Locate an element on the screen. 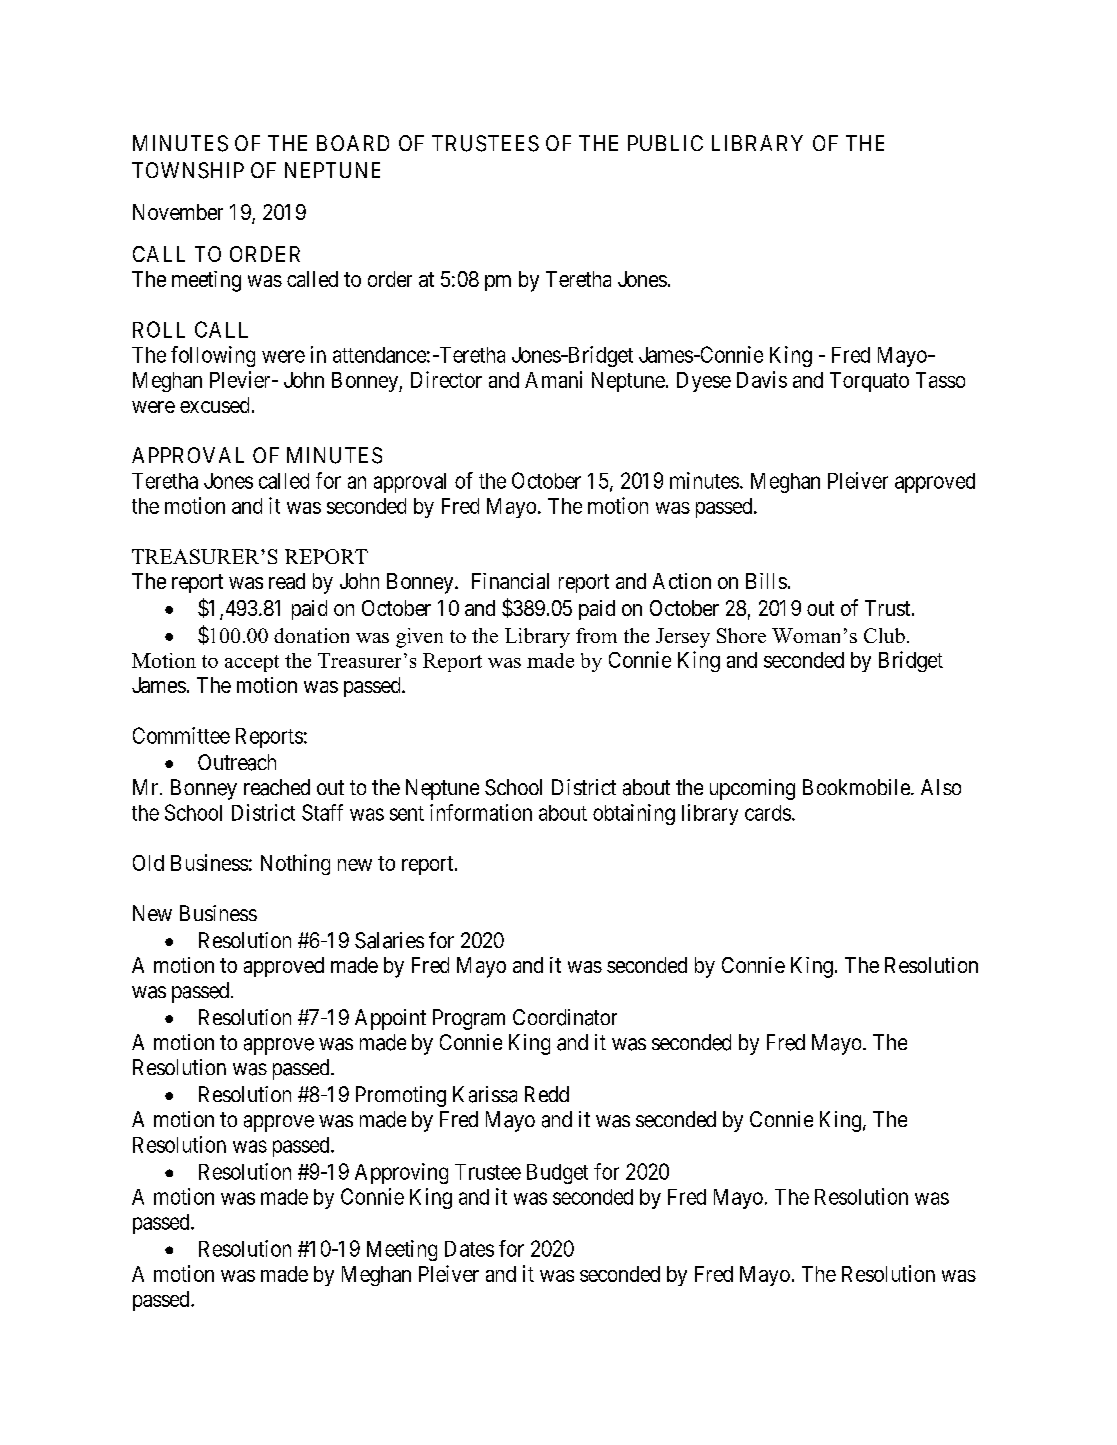 The image size is (1117, 1445). information is located at coordinates (481, 812).
